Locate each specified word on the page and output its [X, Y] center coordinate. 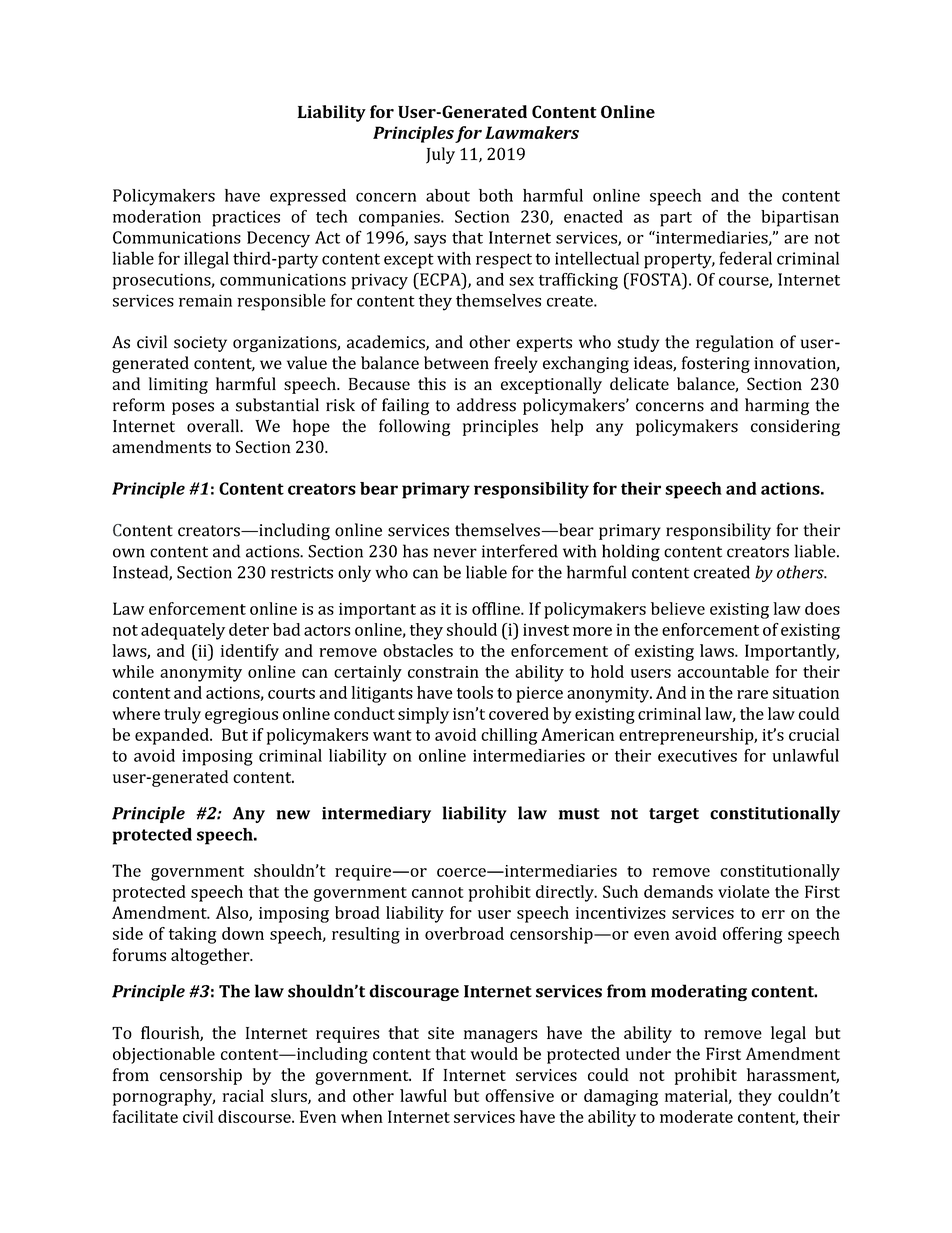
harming [777, 406]
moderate [696, 1116]
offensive [519, 1095]
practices [246, 218]
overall [214, 426]
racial [243, 1095]
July [440, 155]
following [414, 427]
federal [745, 258]
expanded [173, 736]
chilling [509, 736]
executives [697, 755]
